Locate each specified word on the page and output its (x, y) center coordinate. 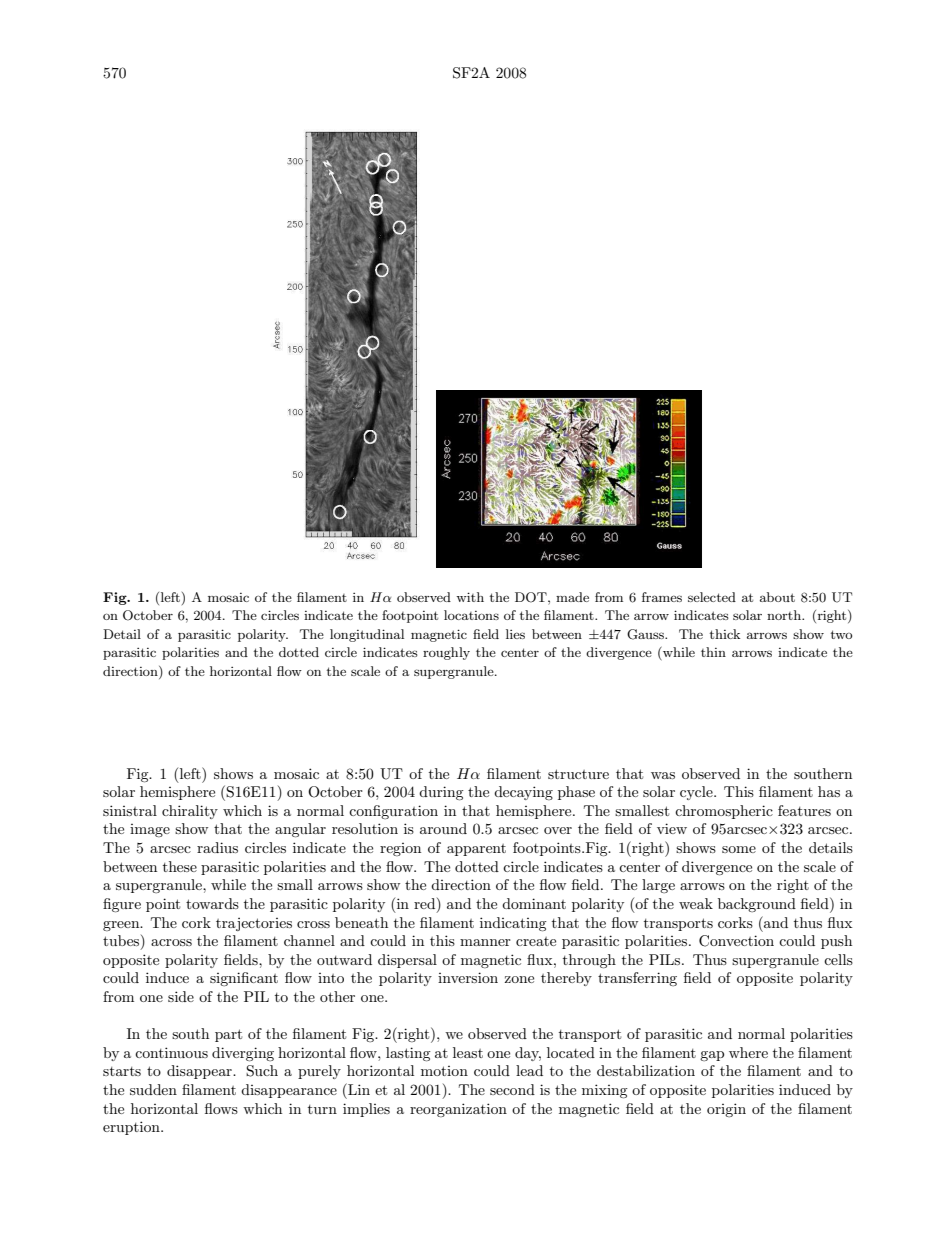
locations (471, 615)
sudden (153, 1089)
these (180, 866)
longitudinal (367, 635)
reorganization (458, 1110)
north (785, 615)
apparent (476, 850)
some (739, 849)
